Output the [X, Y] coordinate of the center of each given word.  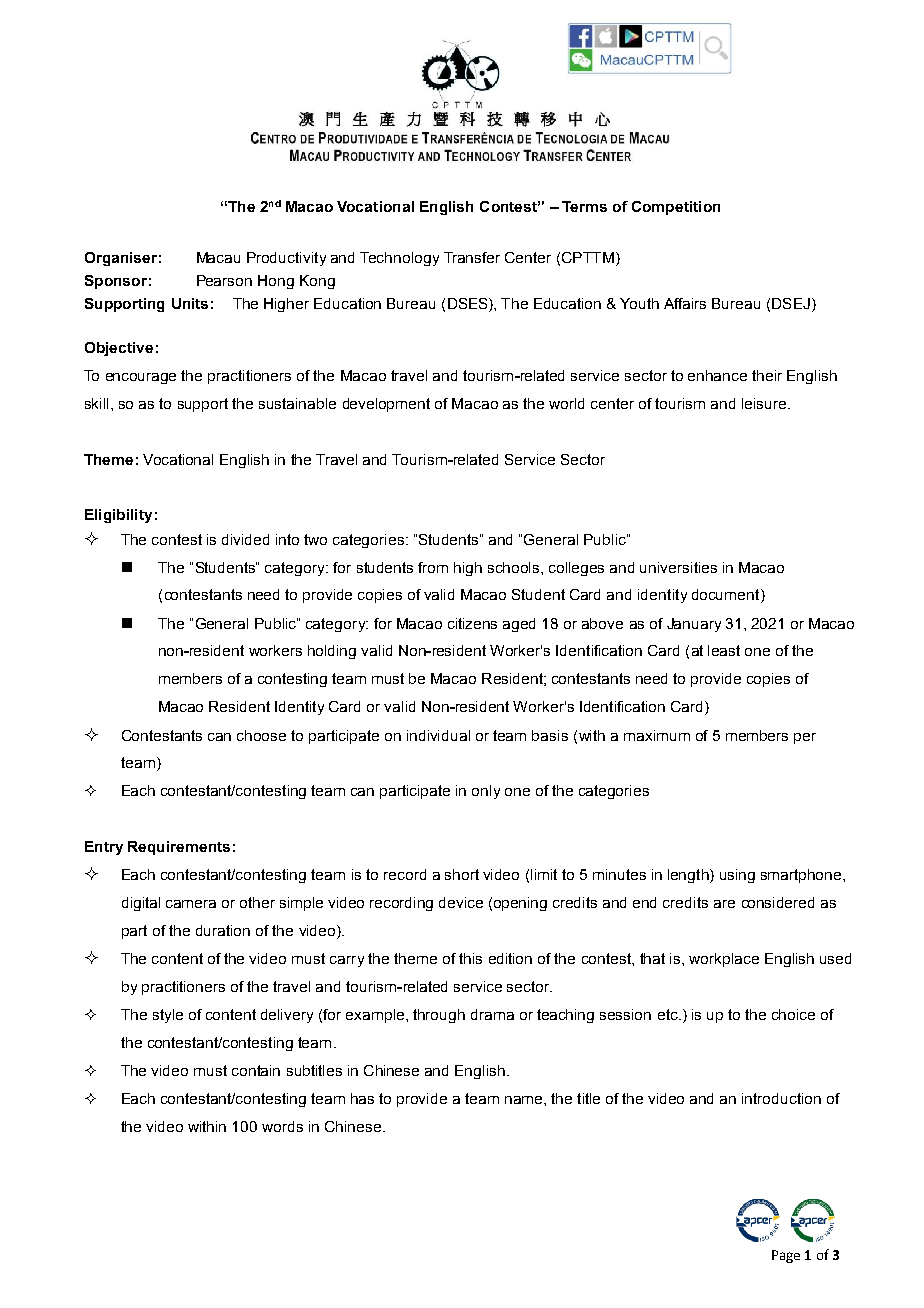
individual [438, 735]
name [525, 1100]
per [805, 738]
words [282, 1126]
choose [261, 735]
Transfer [472, 257]
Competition [676, 208]
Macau [218, 257]
